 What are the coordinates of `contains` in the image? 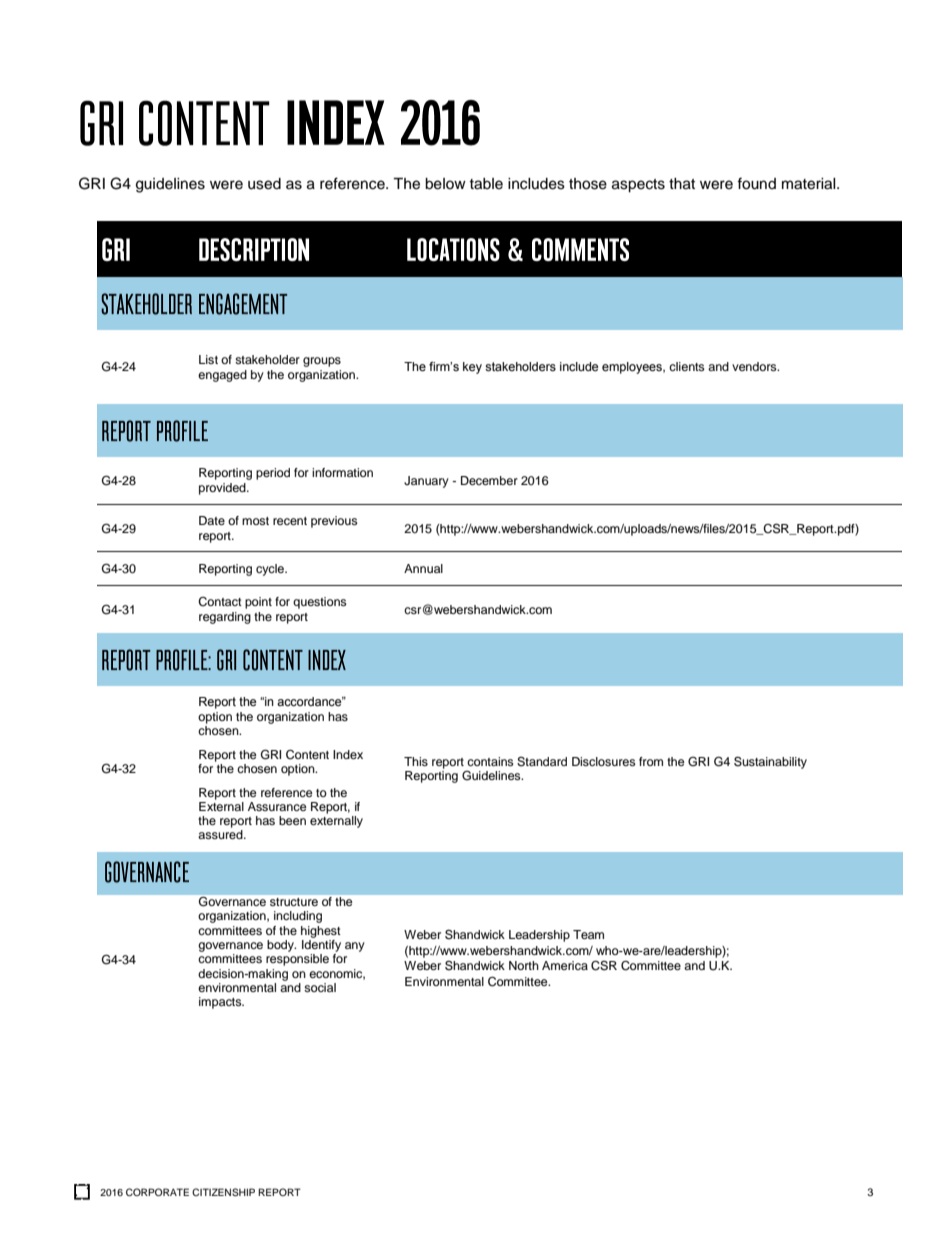 It's located at (490, 761).
